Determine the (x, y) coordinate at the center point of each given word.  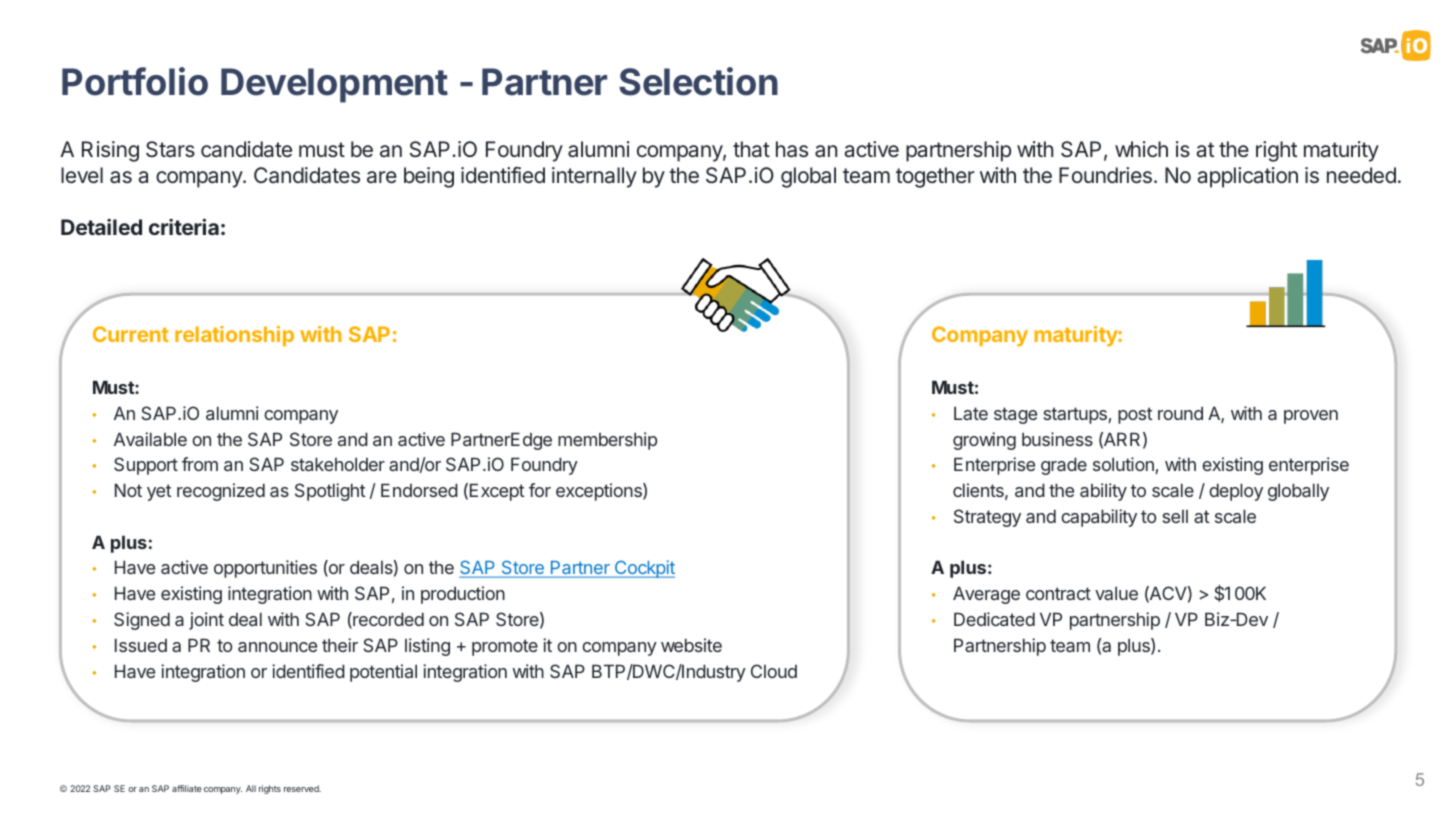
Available (150, 439)
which (1141, 149)
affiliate (187, 788)
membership (607, 441)
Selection (698, 81)
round (1180, 413)
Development (334, 85)
